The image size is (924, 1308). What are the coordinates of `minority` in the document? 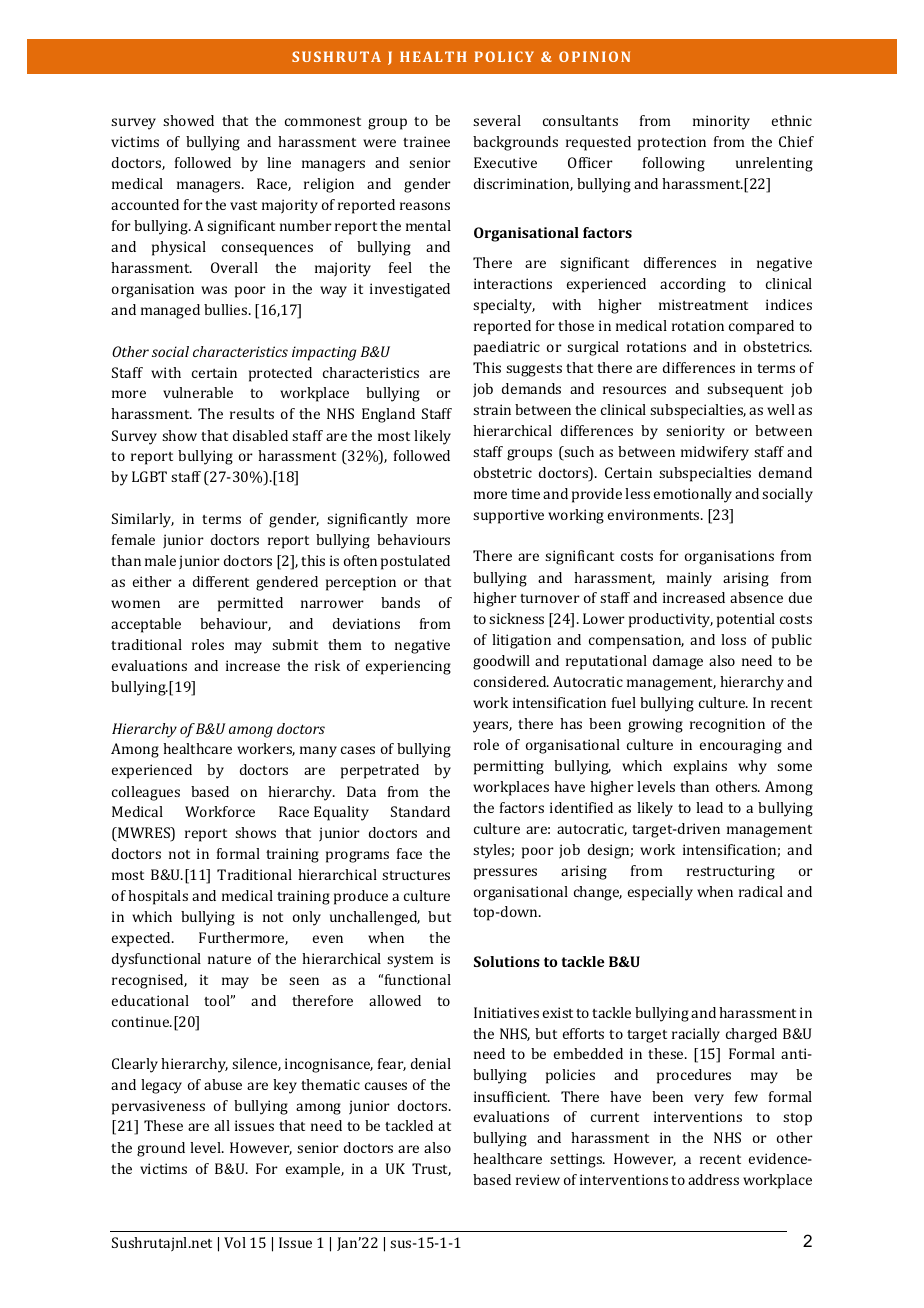 It's located at (721, 122).
